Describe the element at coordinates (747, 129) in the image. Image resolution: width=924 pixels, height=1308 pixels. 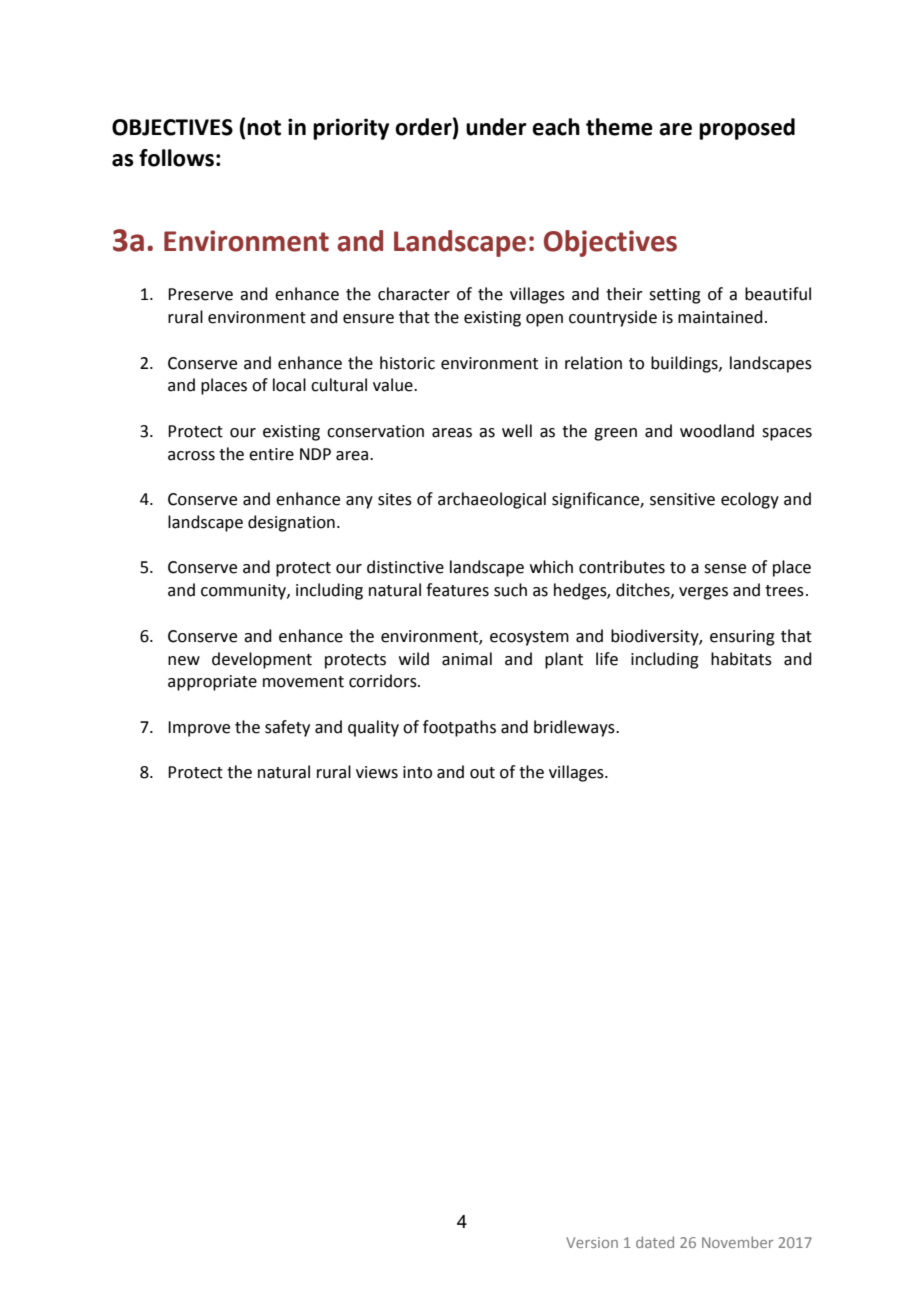
I see `proposed` at that location.
